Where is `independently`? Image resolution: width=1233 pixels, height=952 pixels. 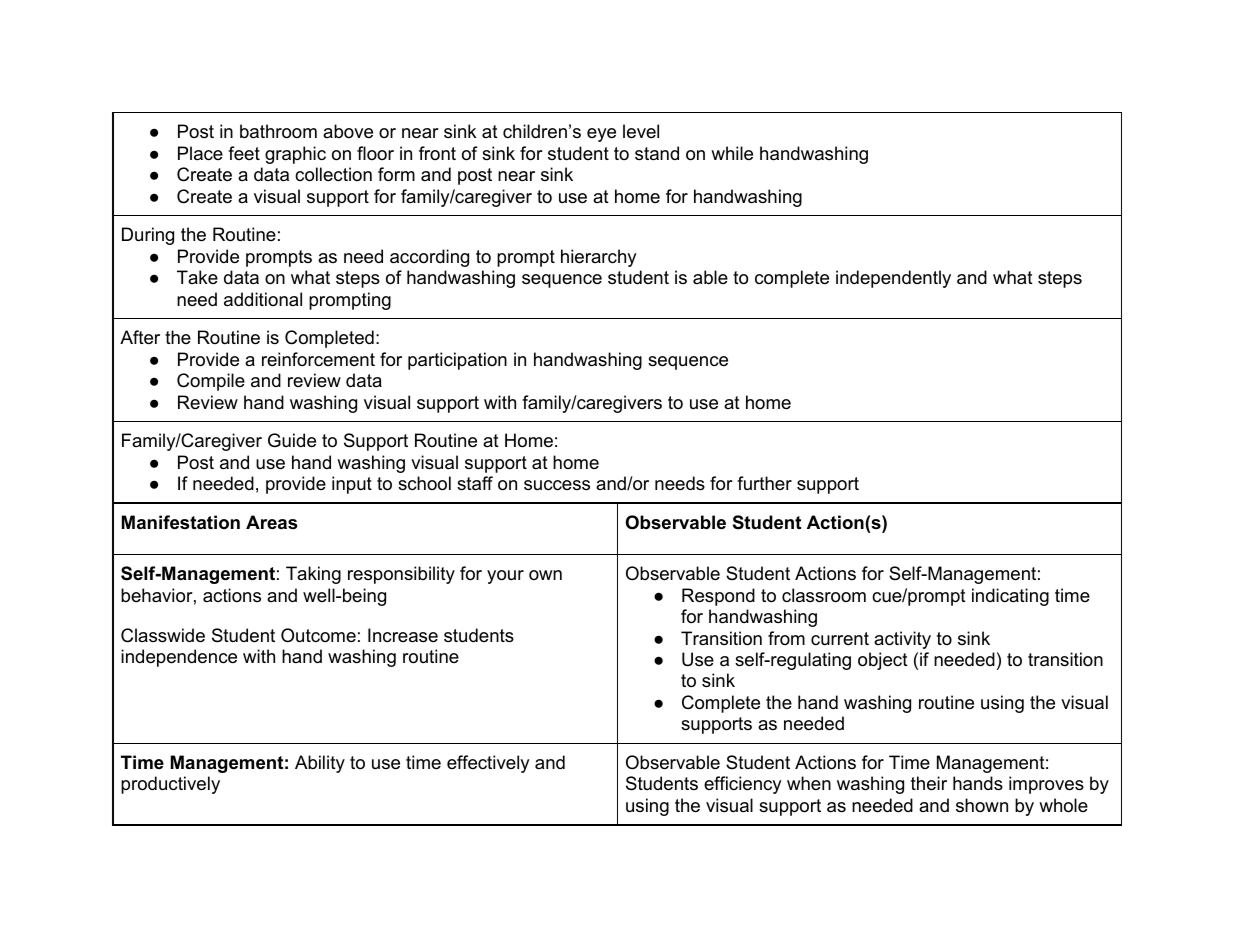 independently is located at coordinates (893, 279).
